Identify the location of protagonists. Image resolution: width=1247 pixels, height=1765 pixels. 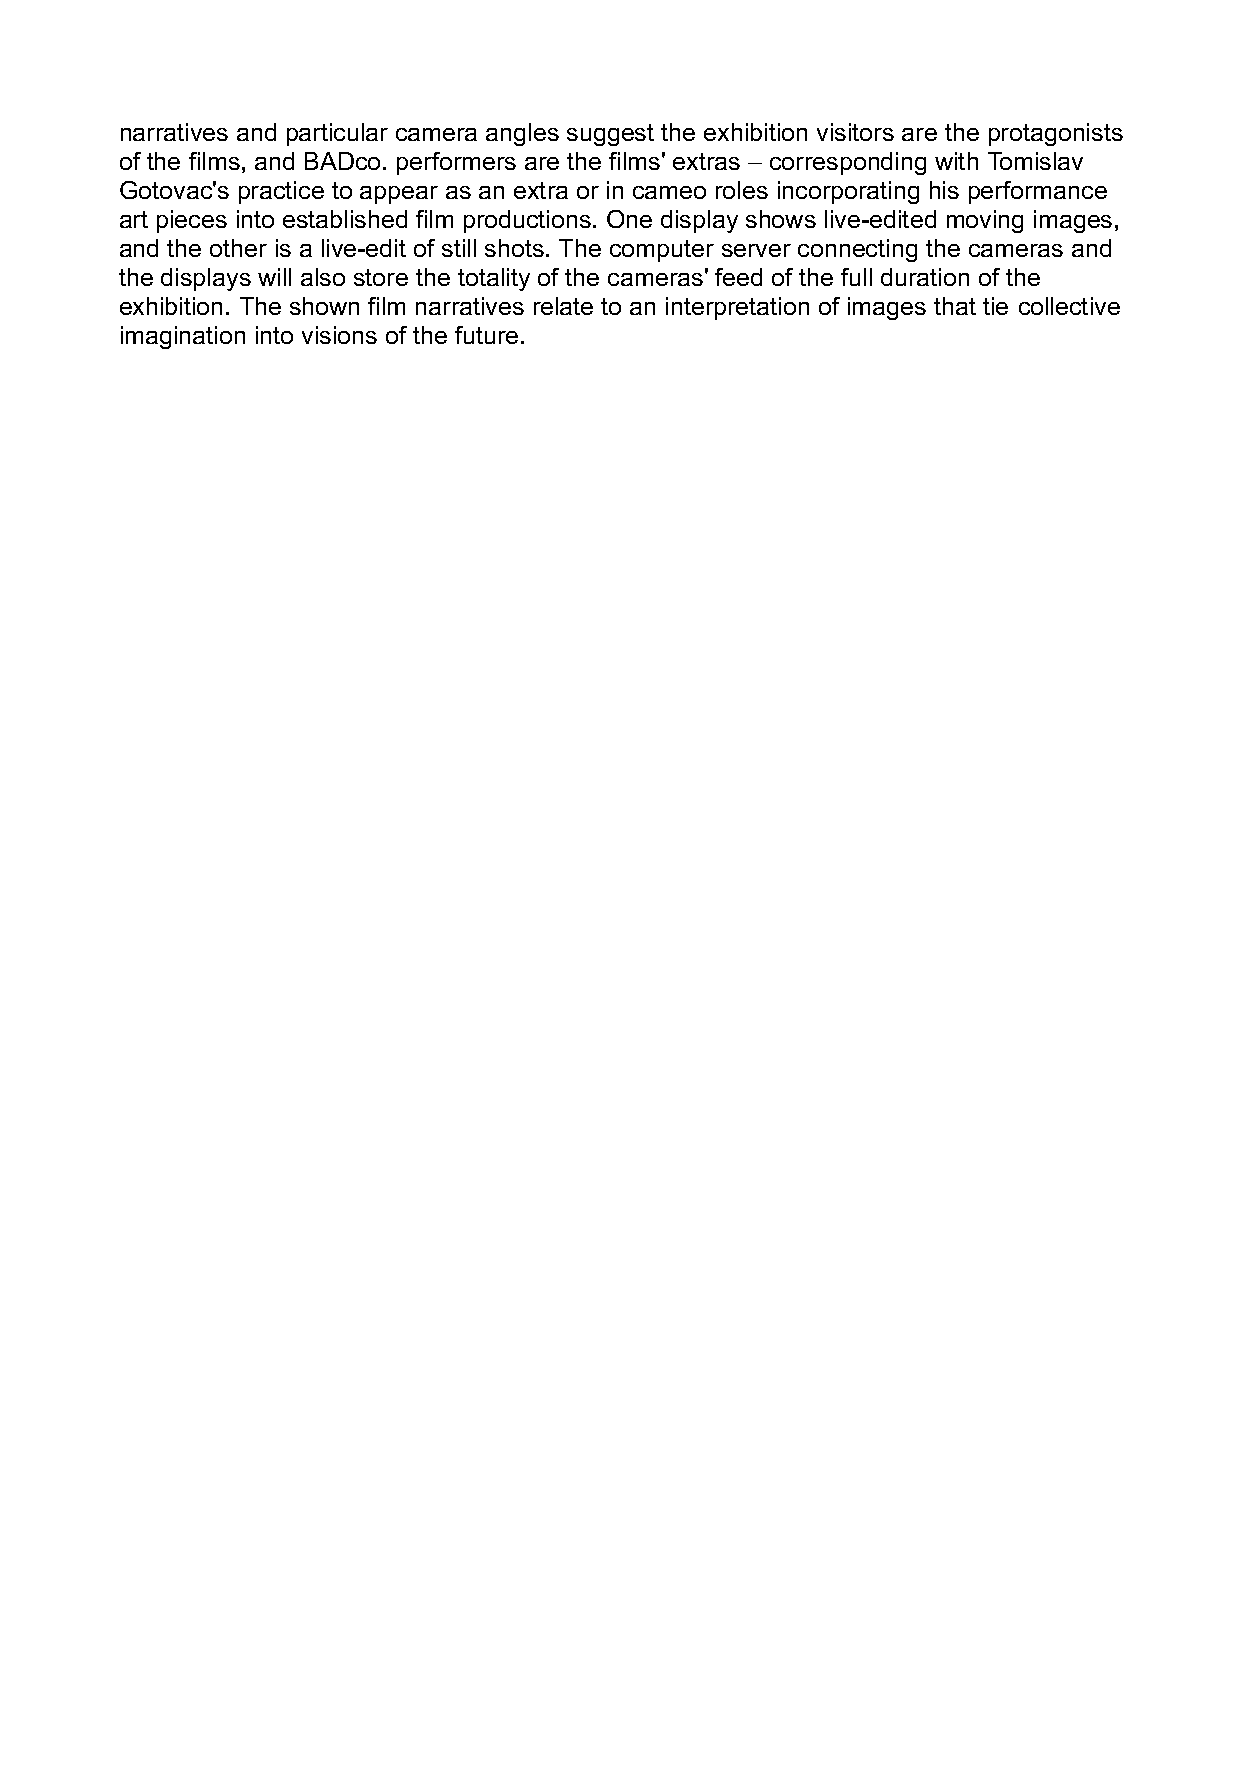
(1056, 134).
